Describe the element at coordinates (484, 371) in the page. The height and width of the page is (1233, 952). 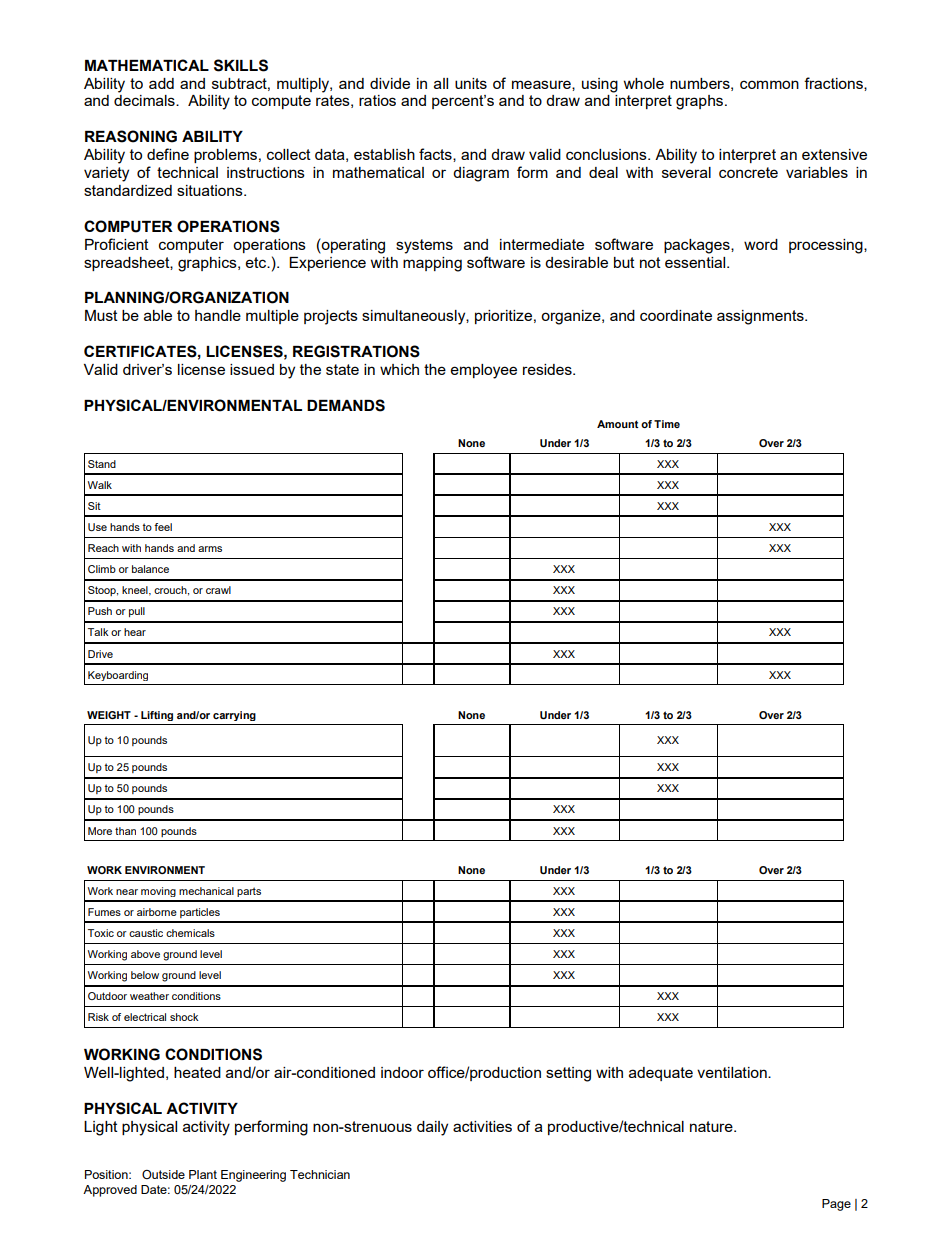
I see `employee` at that location.
